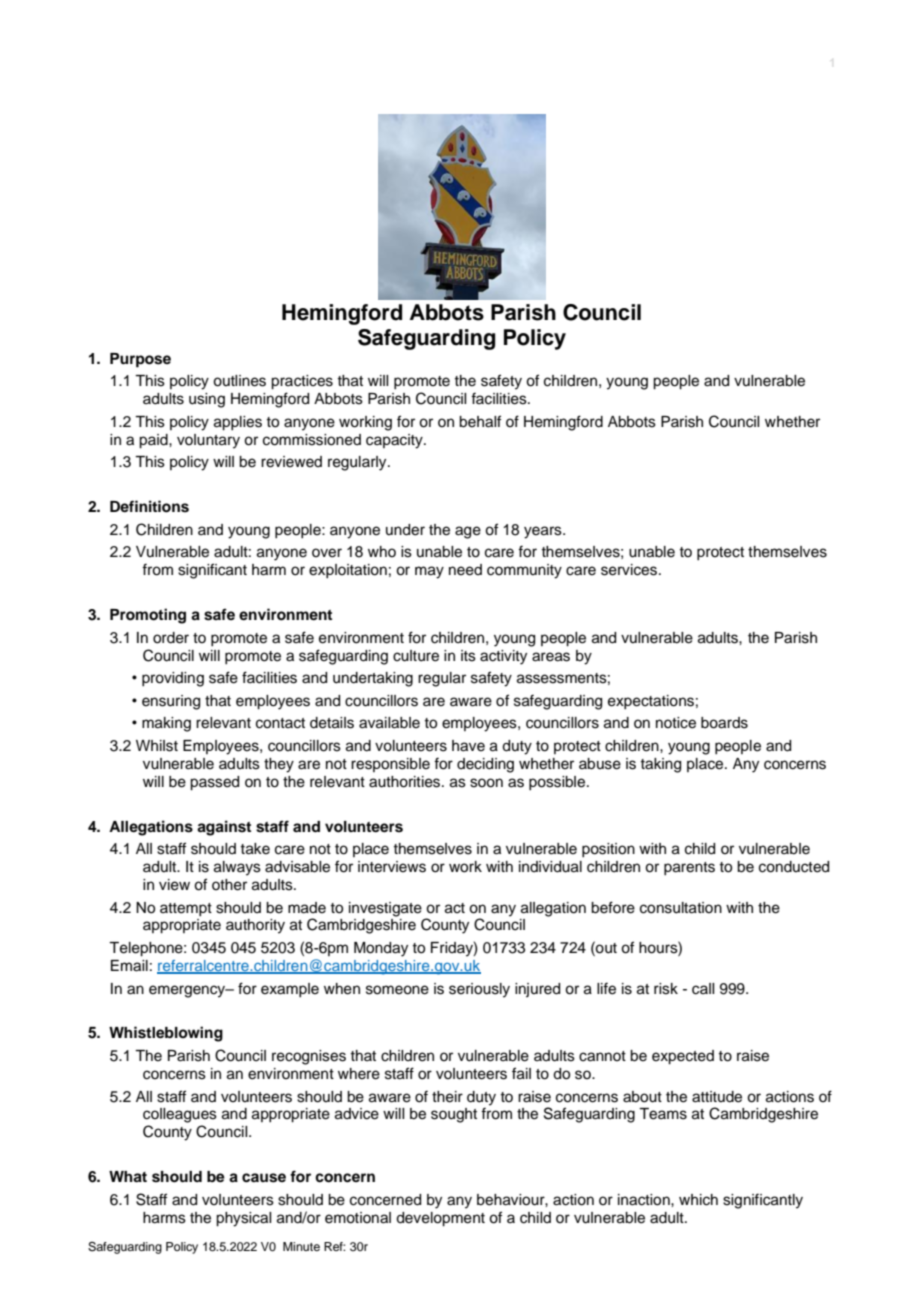  I want to click on call, so click(703, 989).
